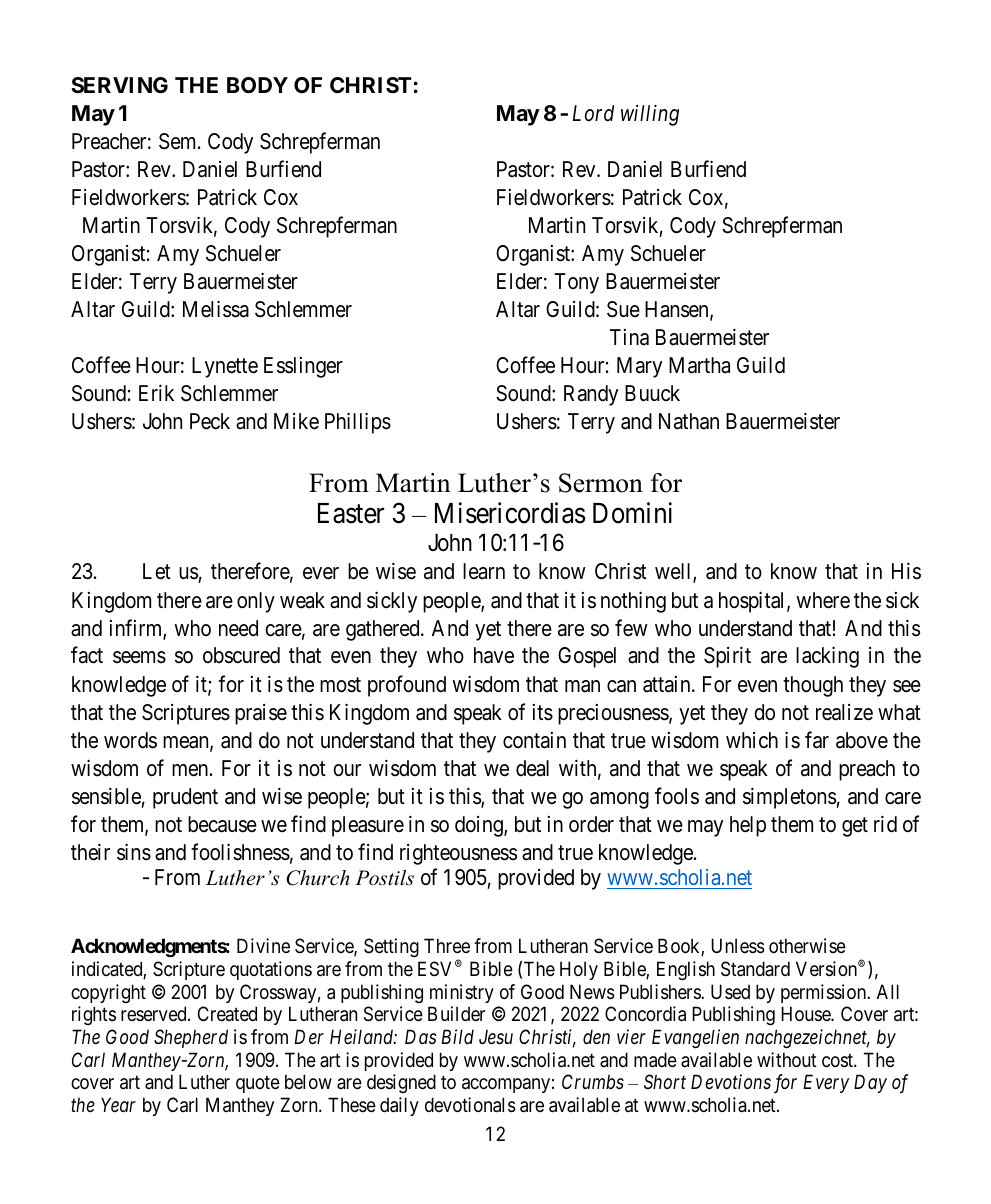  What do you see at coordinates (817, 740) in the screenshot?
I see `far` at bounding box center [817, 740].
